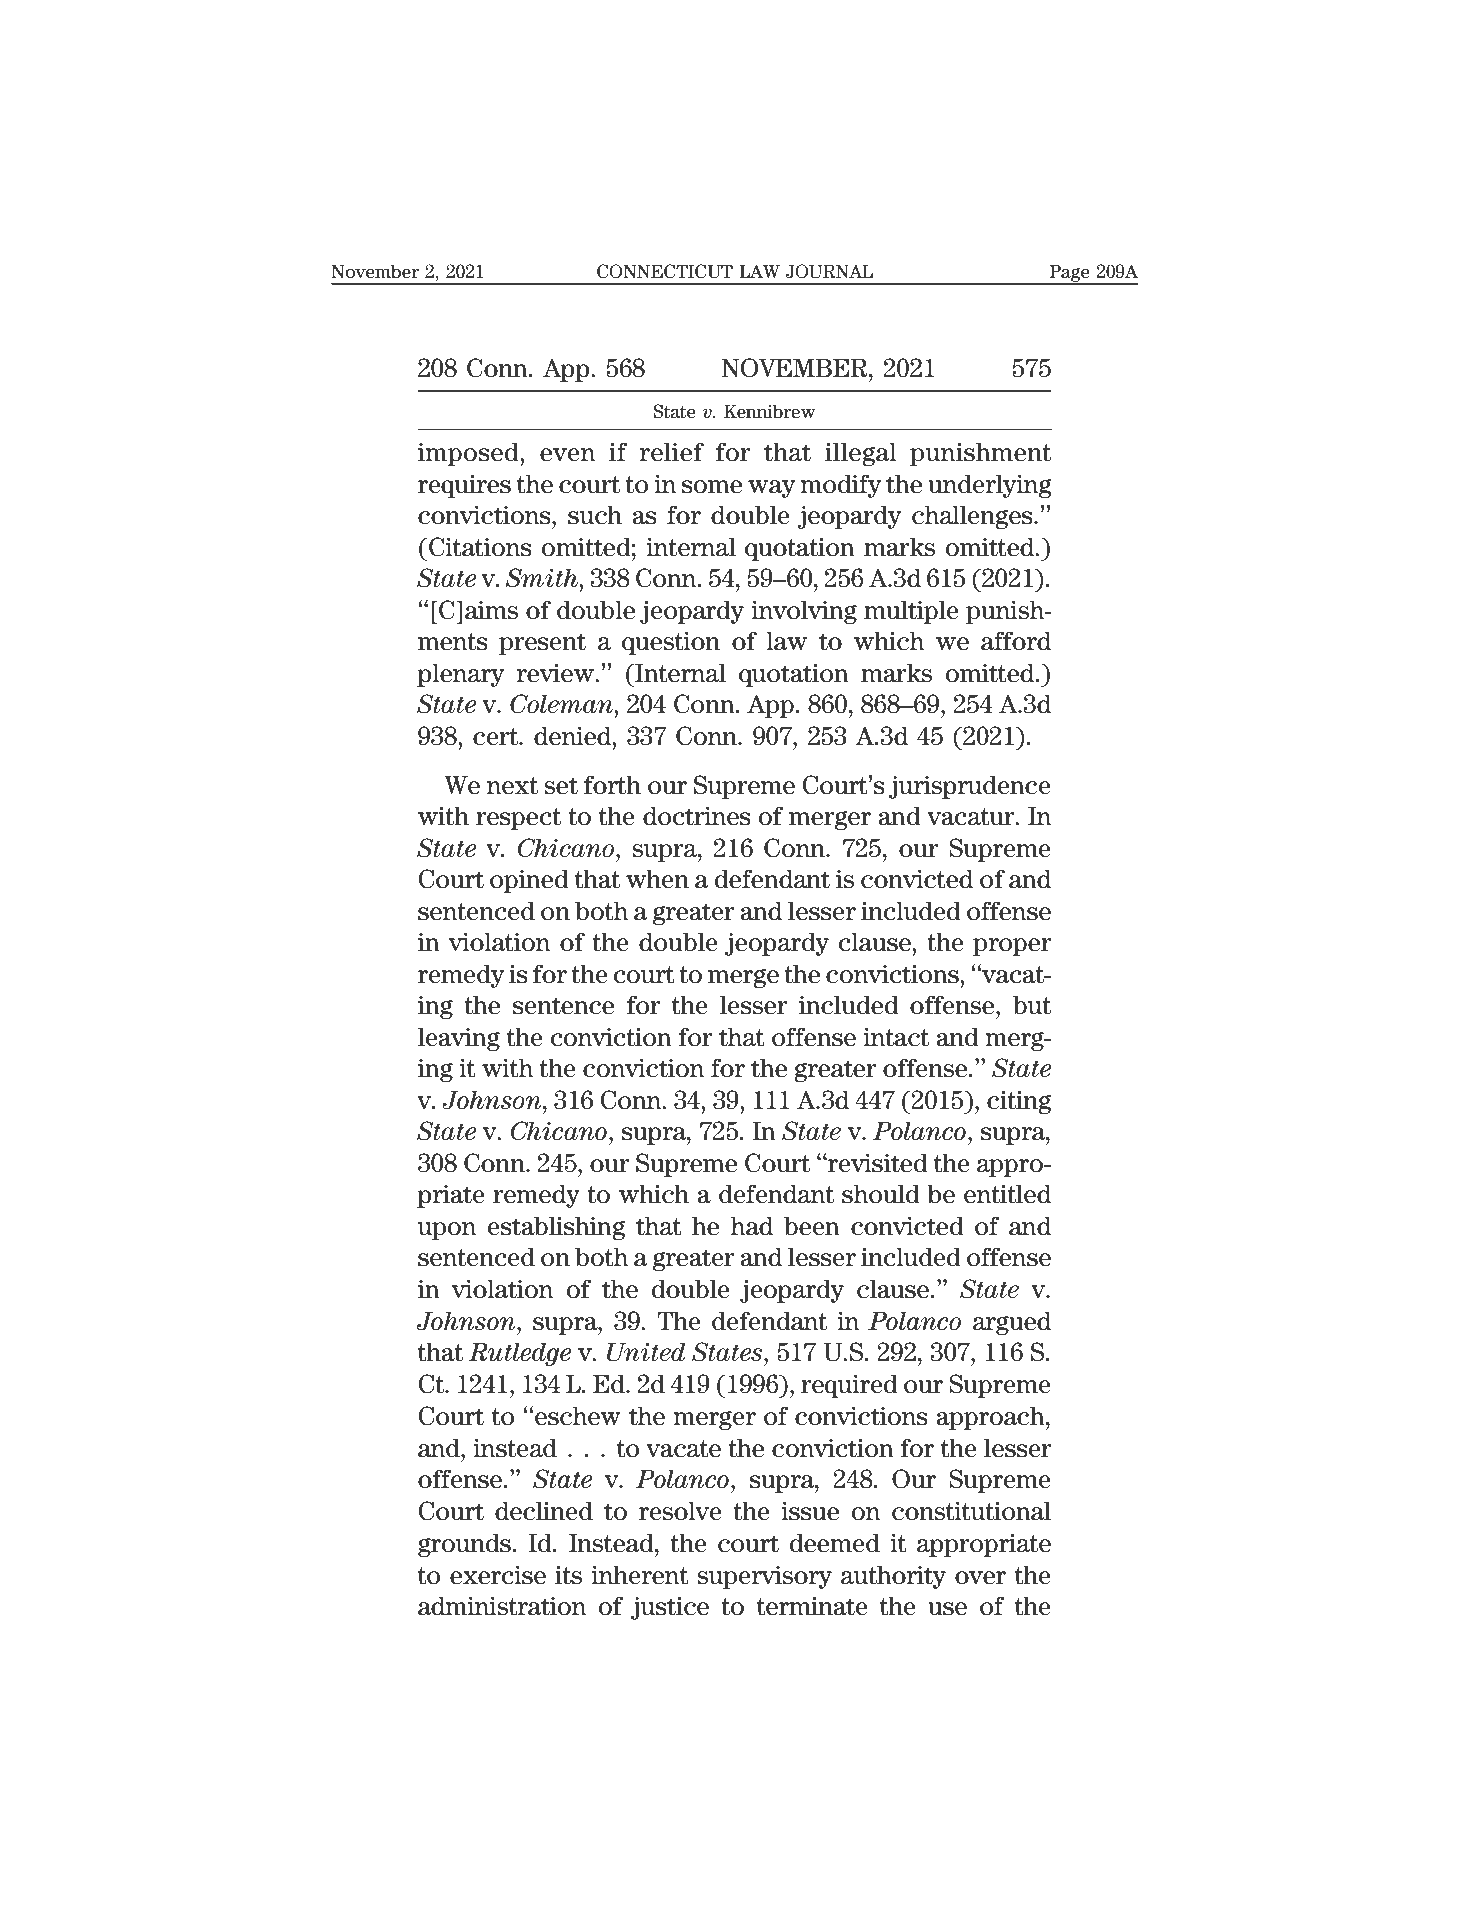 This screenshot has height=1911, width=1477. What do you see at coordinates (764, 1577) in the screenshot?
I see `supervisory` at bounding box center [764, 1577].
